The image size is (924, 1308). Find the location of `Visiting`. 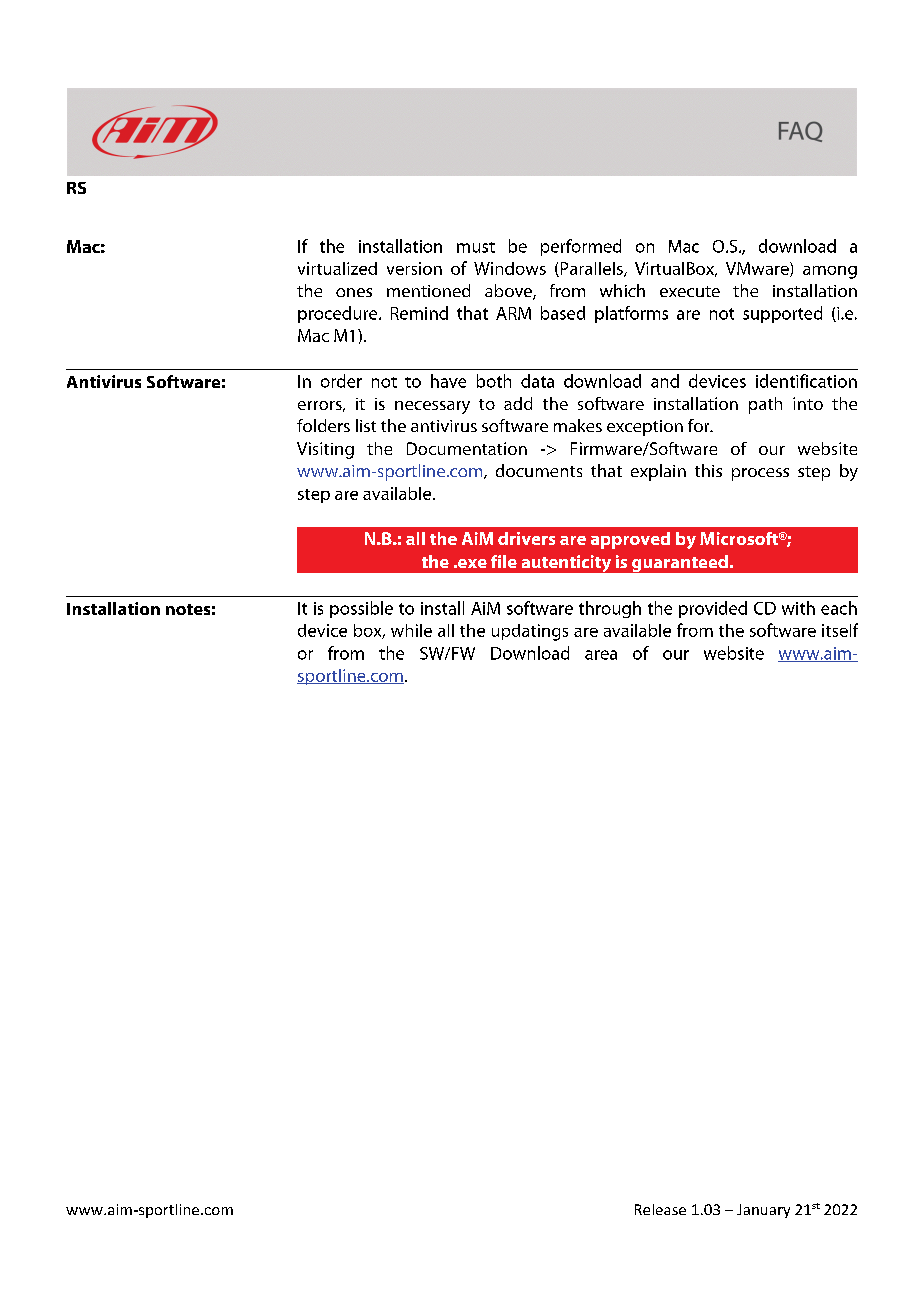

Visiting is located at coordinates (325, 450).
